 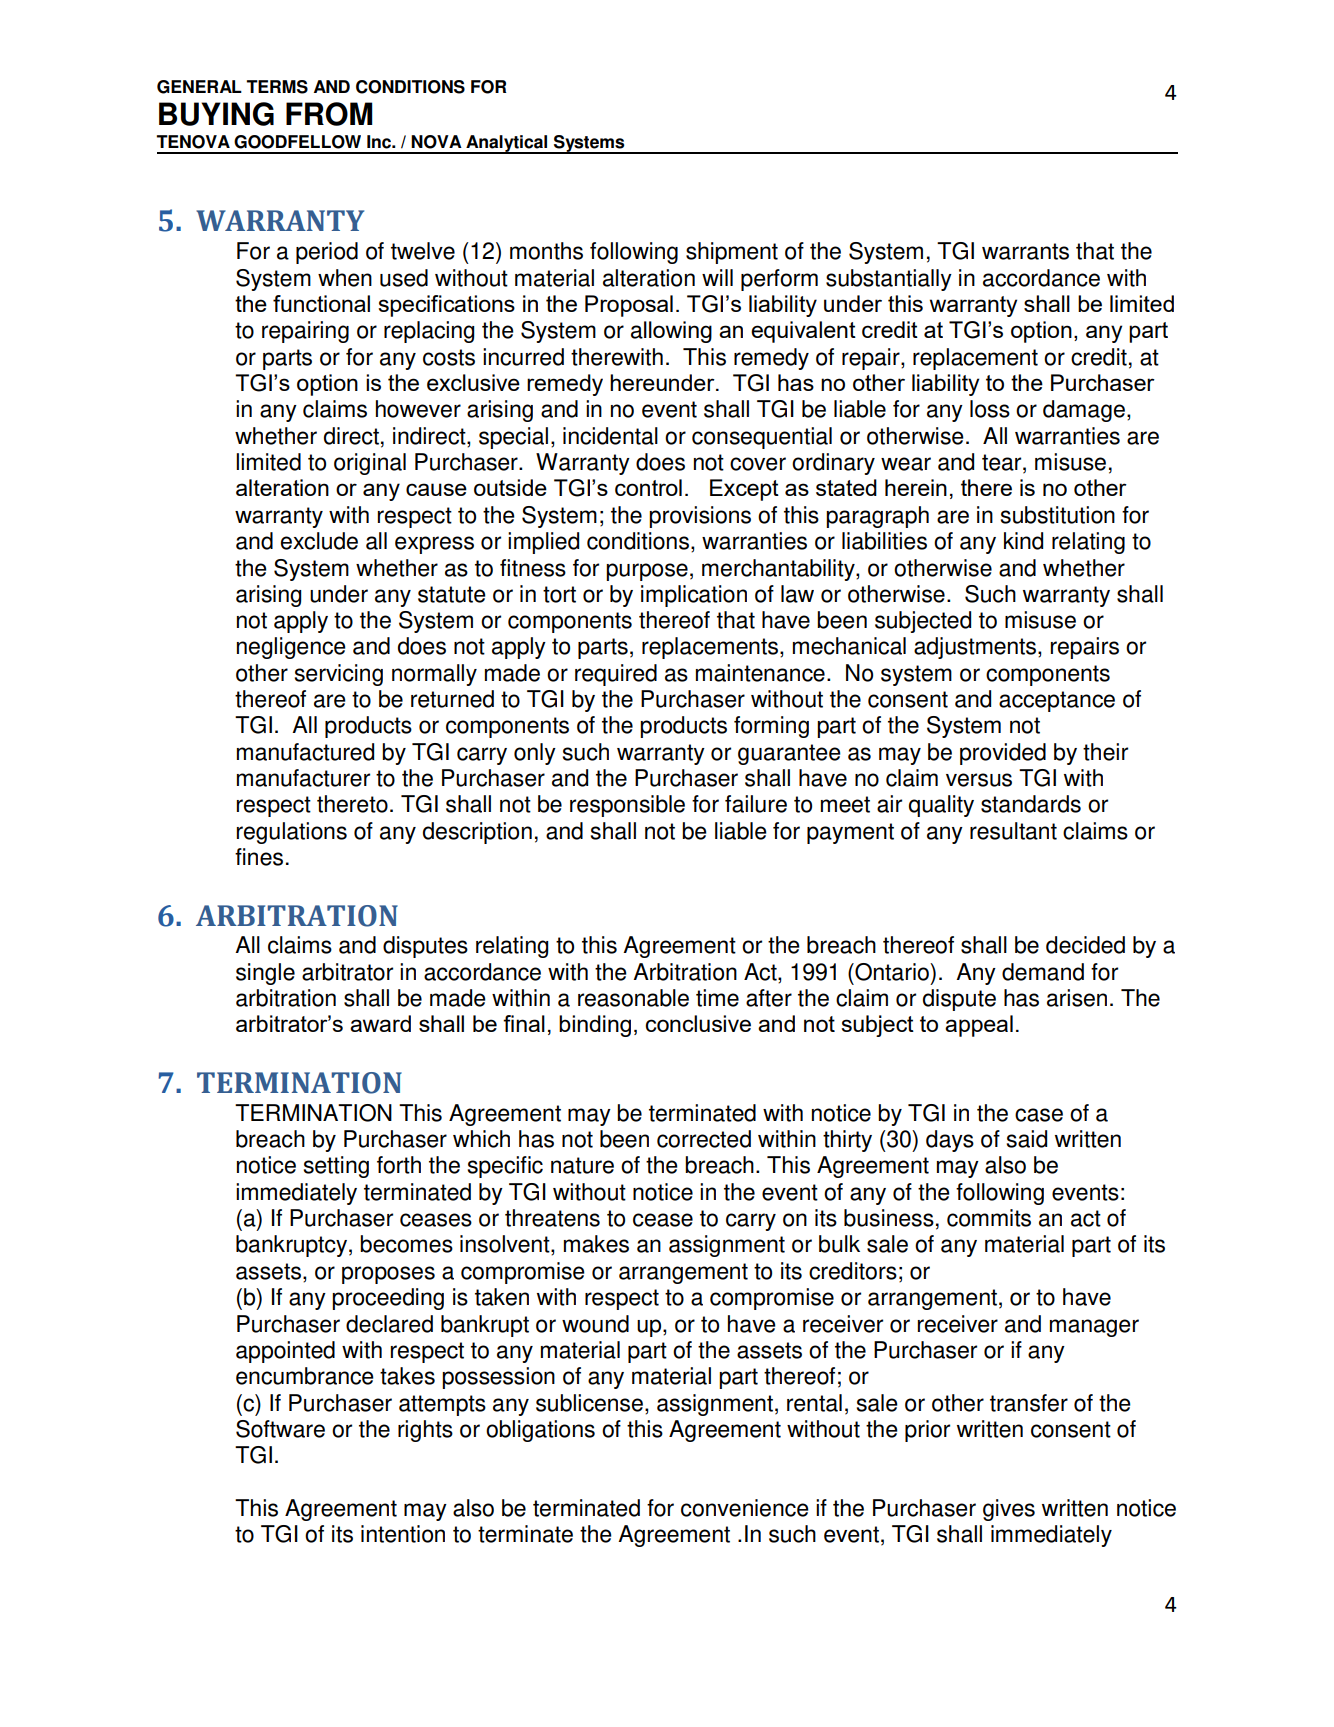 What do you see at coordinates (648, 487) in the image?
I see `control` at bounding box center [648, 487].
